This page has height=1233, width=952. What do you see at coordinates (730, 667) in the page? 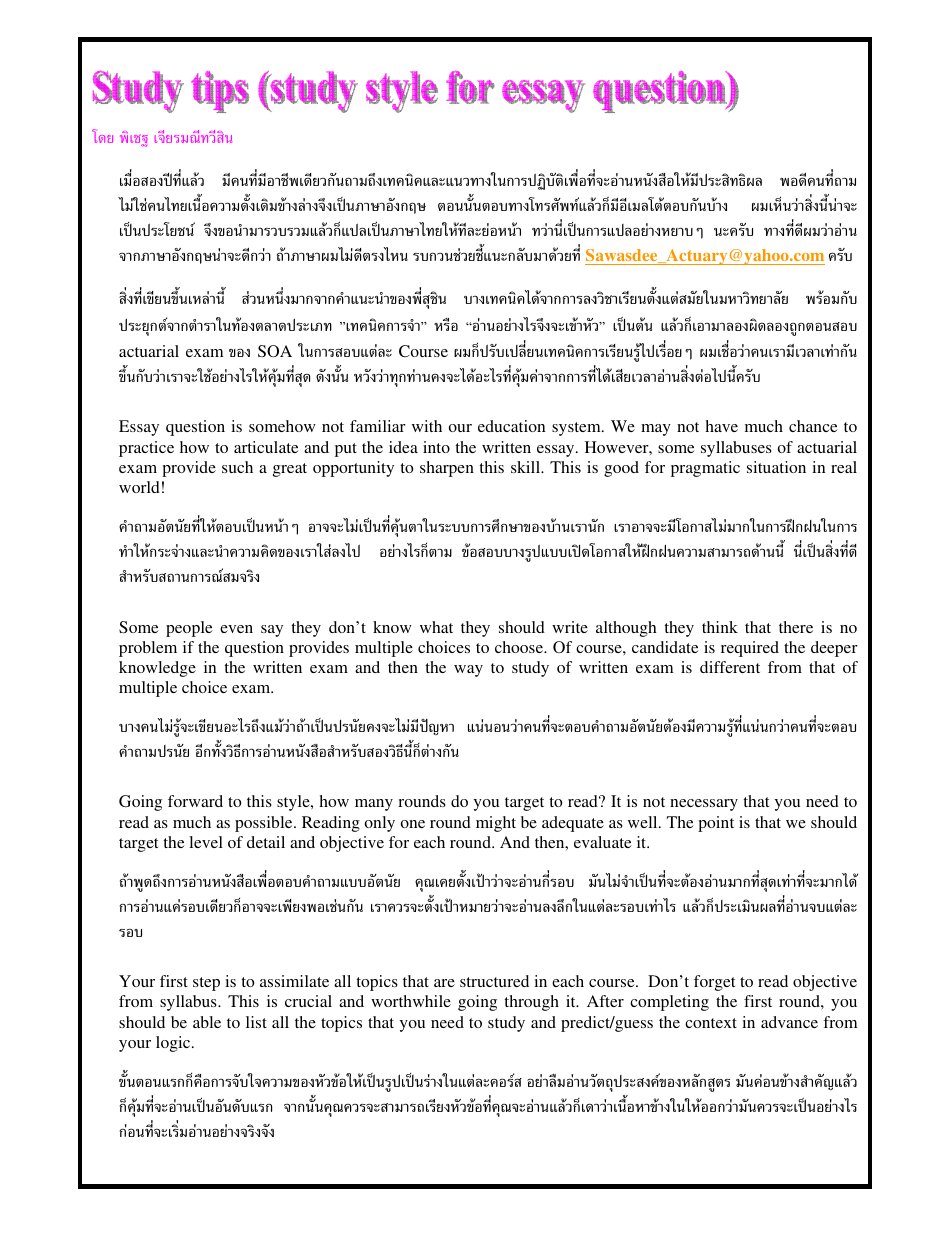
I see `different` at bounding box center [730, 667].
